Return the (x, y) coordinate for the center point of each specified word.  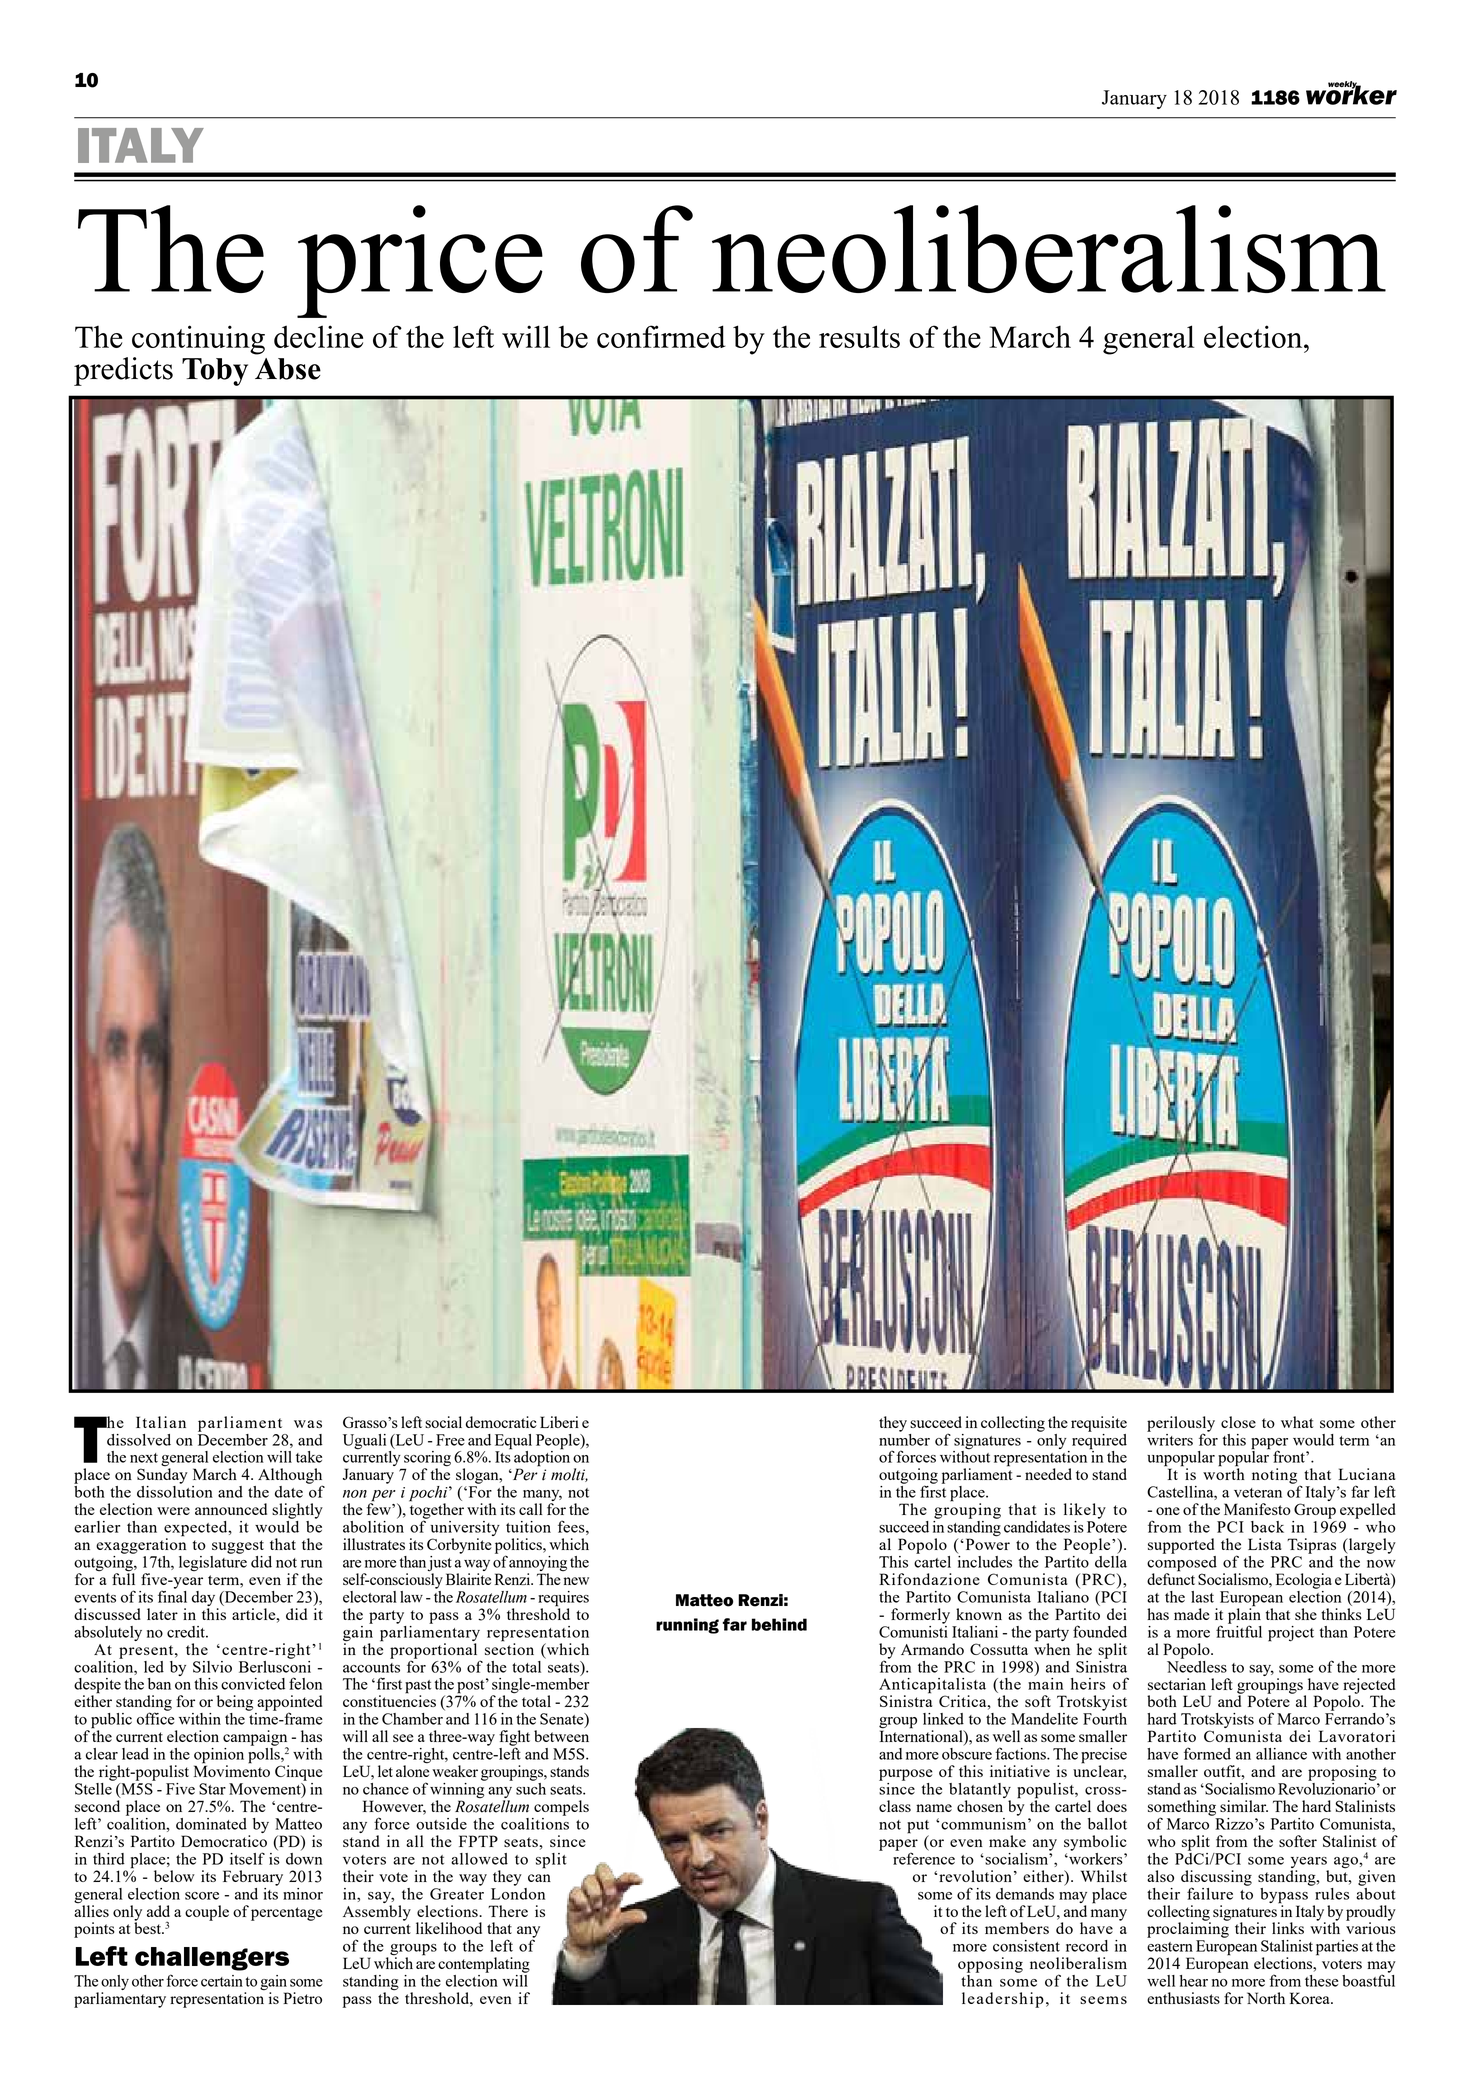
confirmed (661, 336)
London (518, 1892)
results (859, 336)
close (1238, 1422)
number (904, 1438)
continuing (198, 340)
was (308, 1424)
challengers (212, 1959)
